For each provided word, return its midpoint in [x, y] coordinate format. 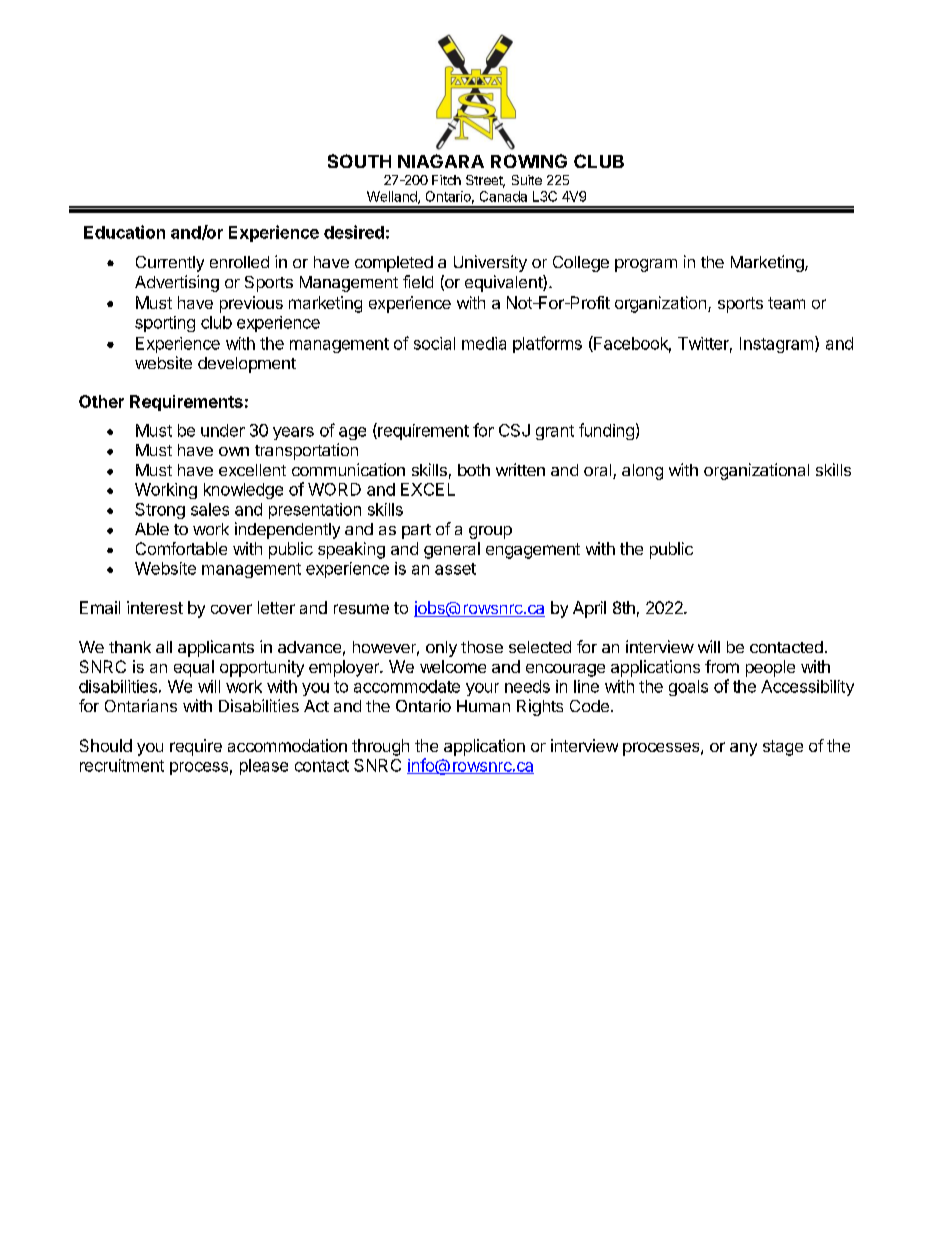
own [234, 451]
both [474, 470]
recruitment [122, 765]
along [642, 472]
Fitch [446, 180]
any [743, 749]
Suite [527, 180]
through [380, 747]
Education [124, 232]
